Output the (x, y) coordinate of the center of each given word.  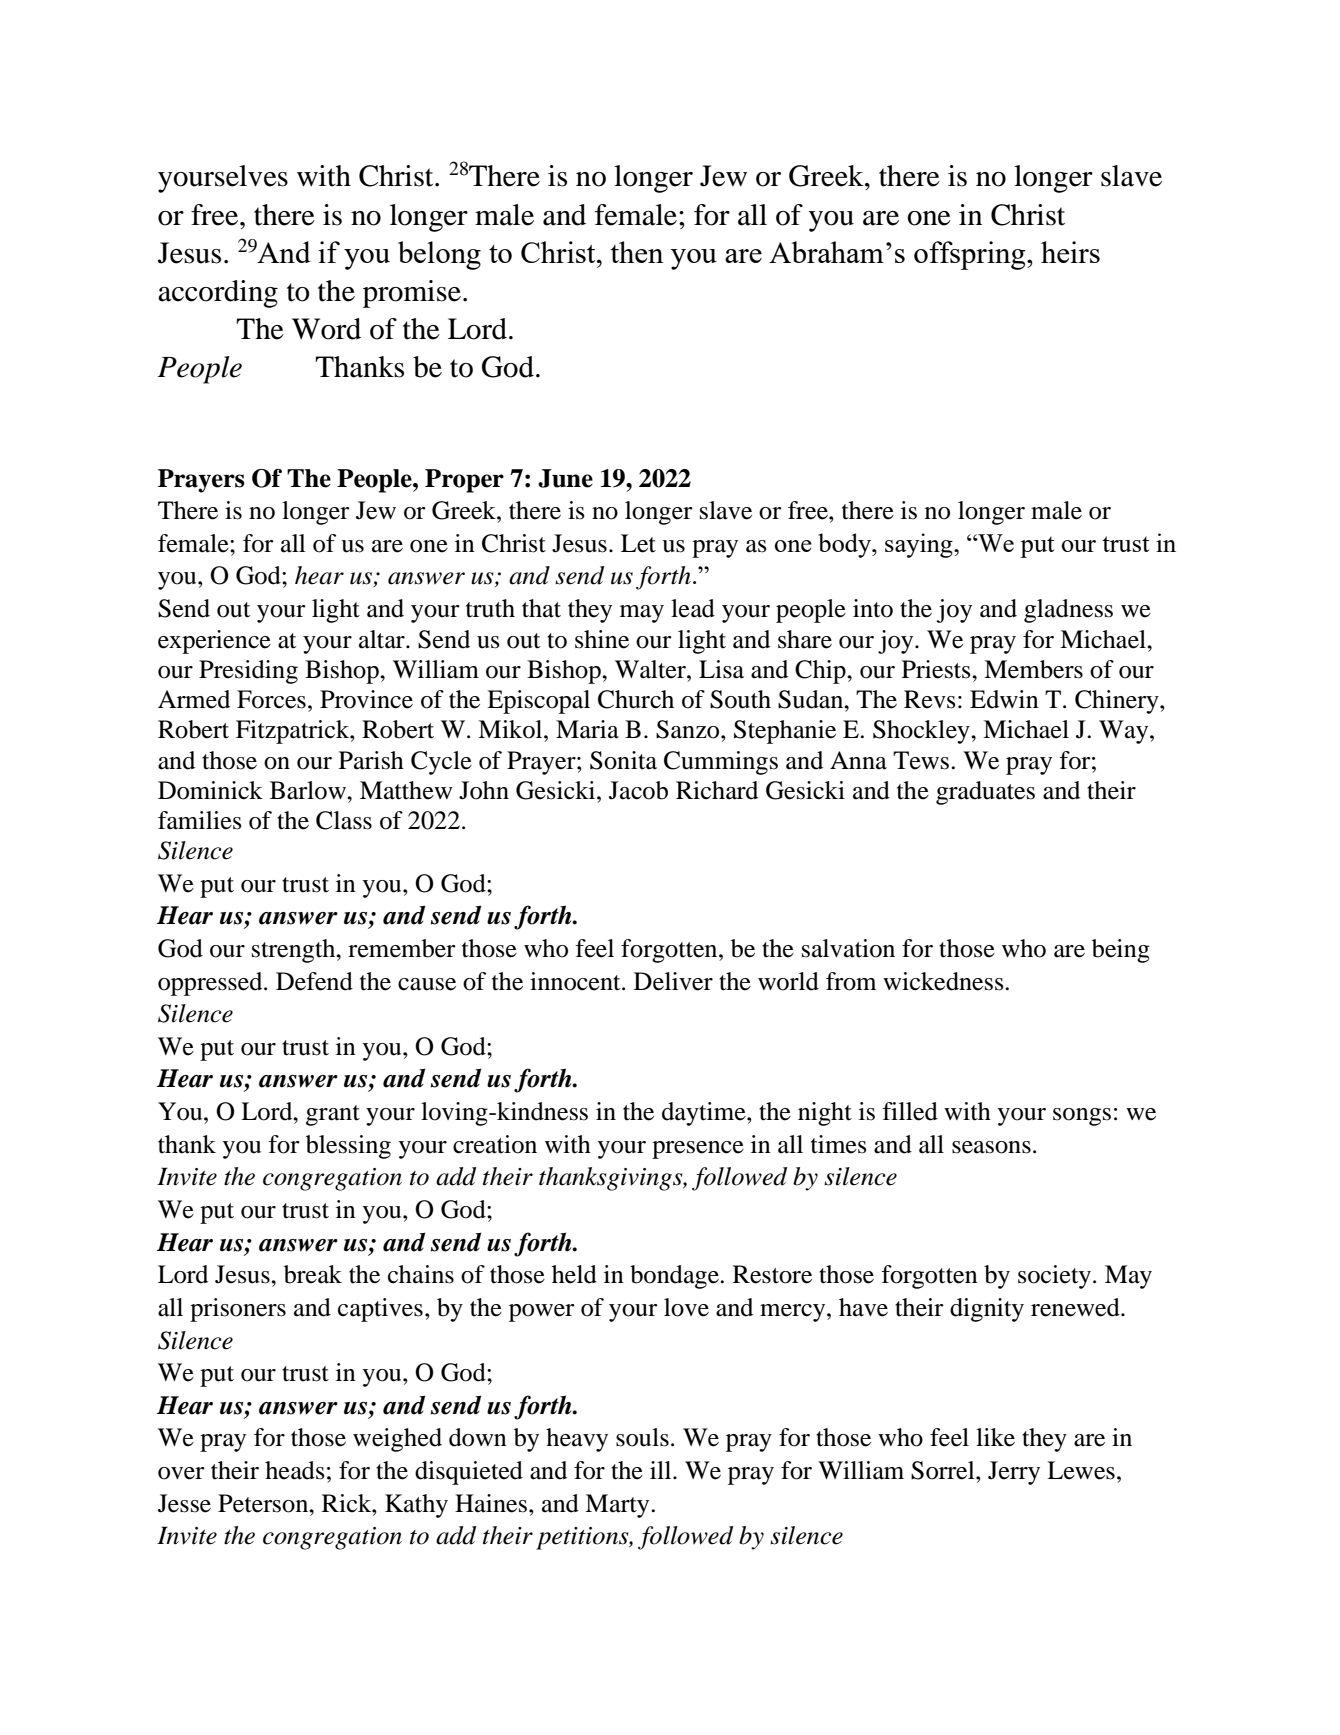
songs (1082, 1117)
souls (642, 1437)
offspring (971, 255)
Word (326, 329)
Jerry (1014, 1473)
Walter (651, 669)
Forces (271, 699)
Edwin (1004, 699)
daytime (705, 1114)
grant (333, 1115)
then (637, 252)
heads (295, 1470)
